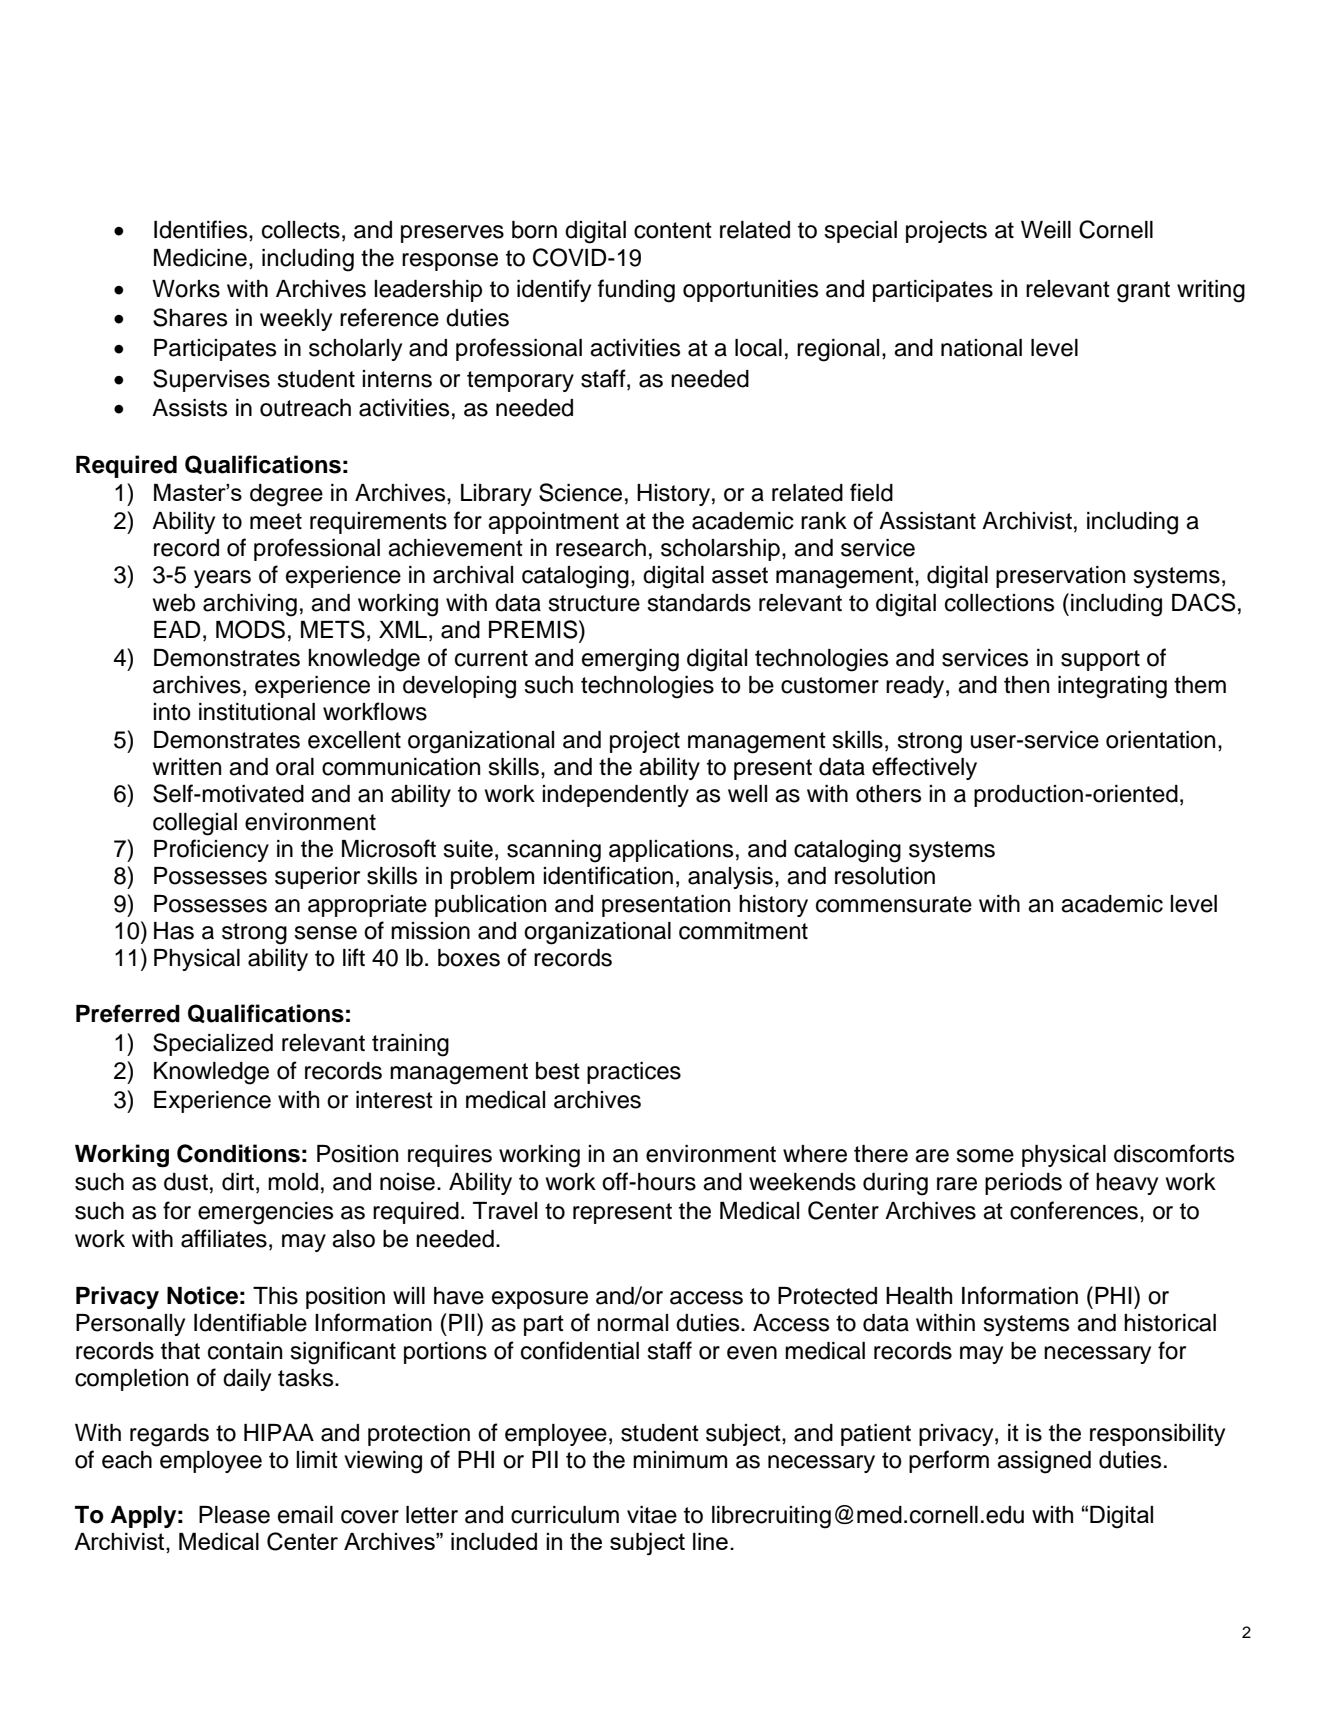 The height and width of the screenshot is (1712, 1323). What do you see at coordinates (636, 291) in the screenshot?
I see `funding` at bounding box center [636, 291].
